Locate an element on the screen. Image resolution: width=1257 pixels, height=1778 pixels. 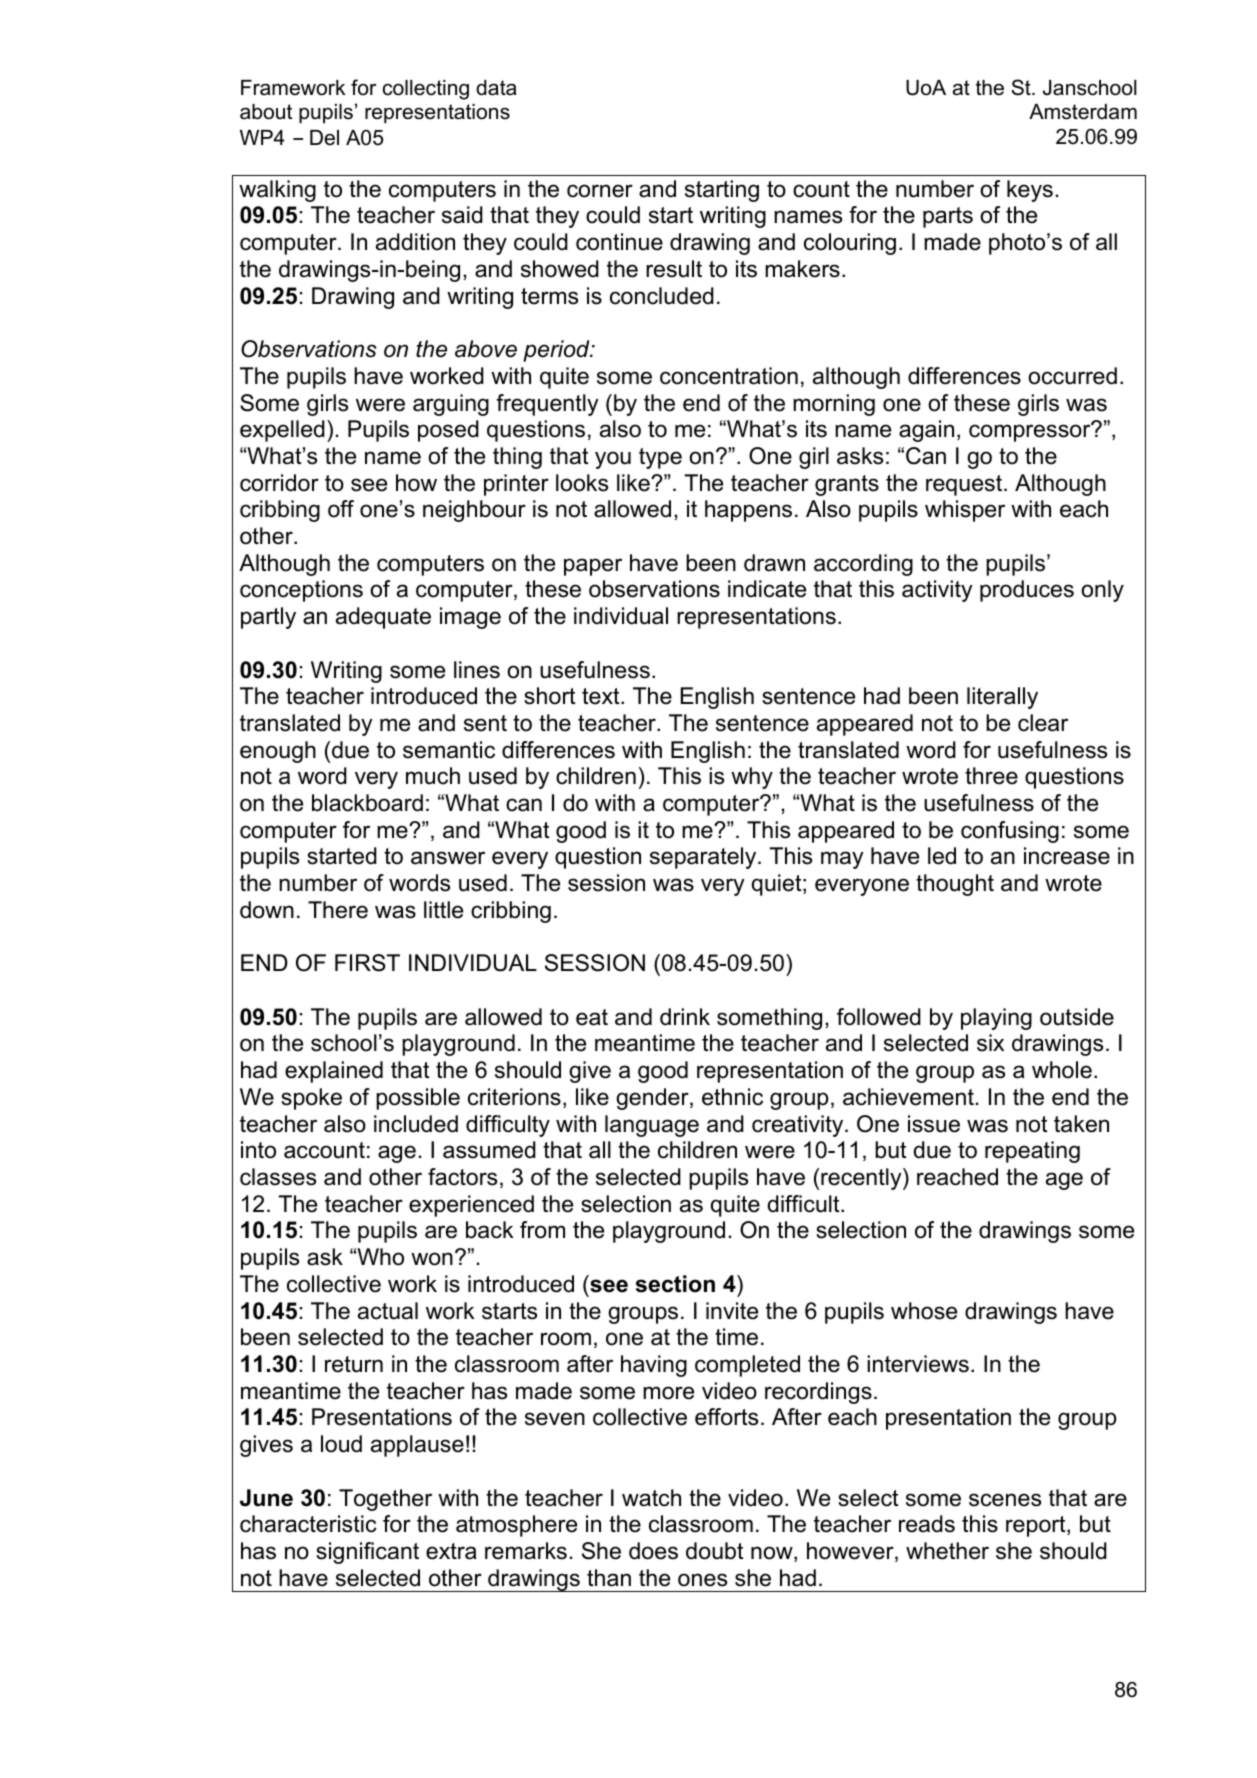
blackboard is located at coordinates (367, 803).
